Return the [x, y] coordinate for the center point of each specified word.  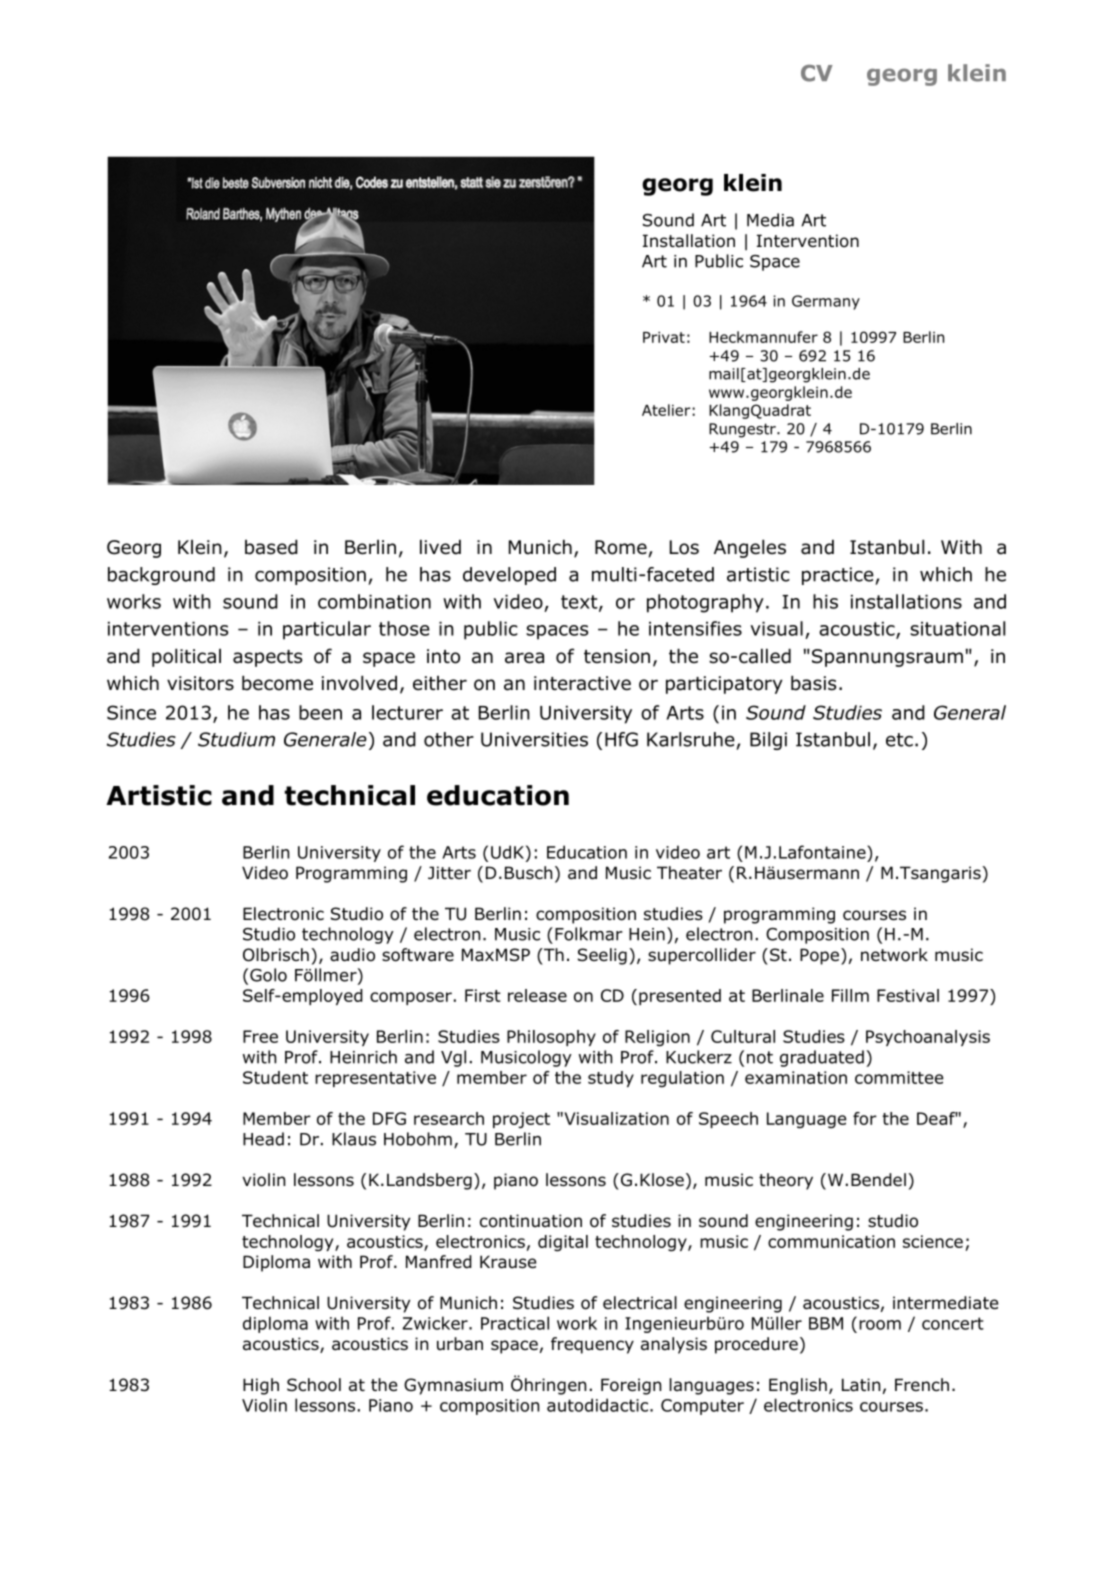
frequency [592, 1345]
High [261, 1386]
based [271, 547]
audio [352, 955]
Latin [861, 1385]
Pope [821, 956]
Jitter [449, 872]
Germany [826, 302]
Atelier [667, 410]
